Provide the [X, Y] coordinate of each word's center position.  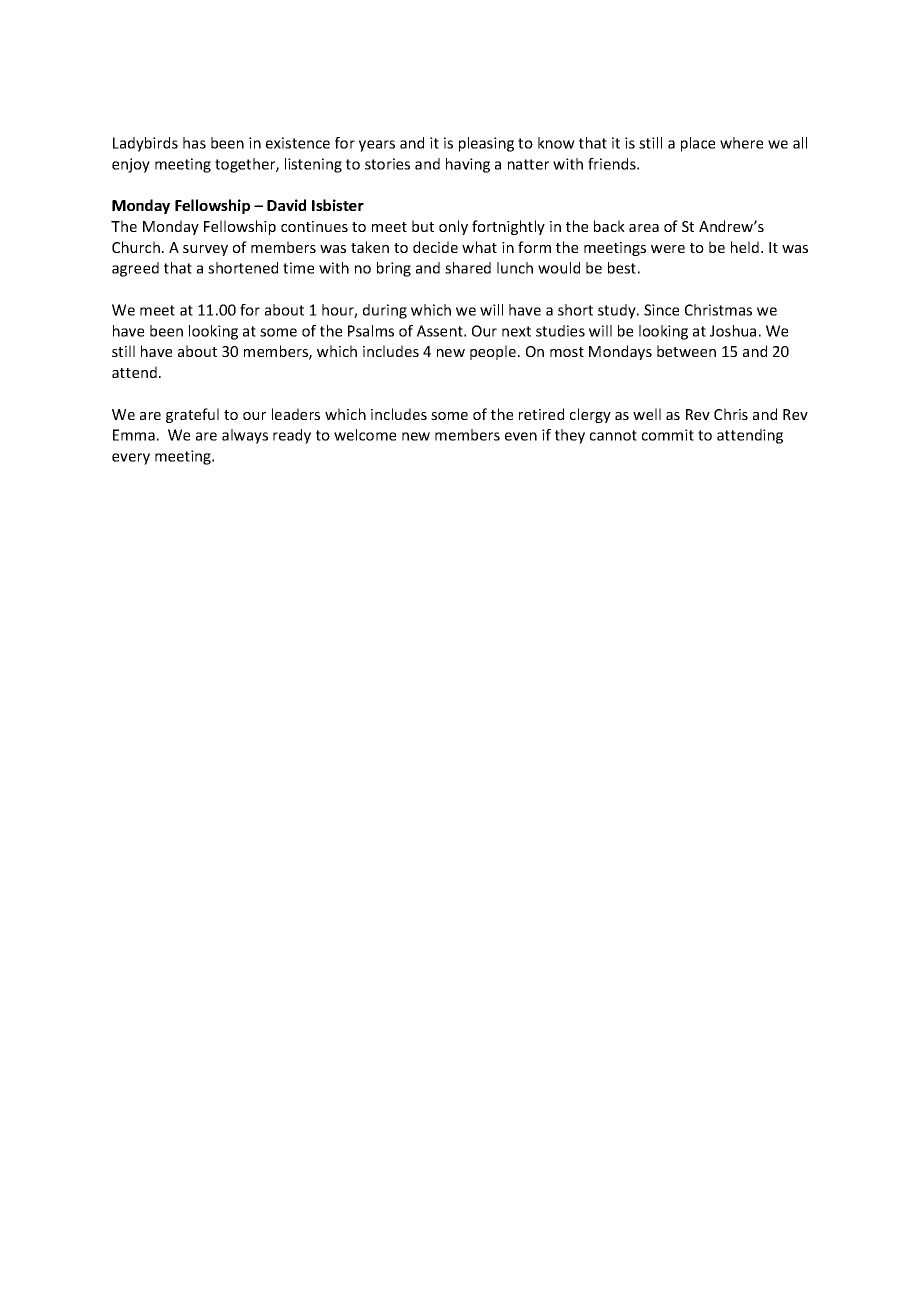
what [479, 247]
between [686, 351]
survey [205, 250]
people [494, 352]
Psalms [371, 331]
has [194, 143]
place [698, 144]
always [245, 436]
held [745, 247]
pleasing [486, 144]
